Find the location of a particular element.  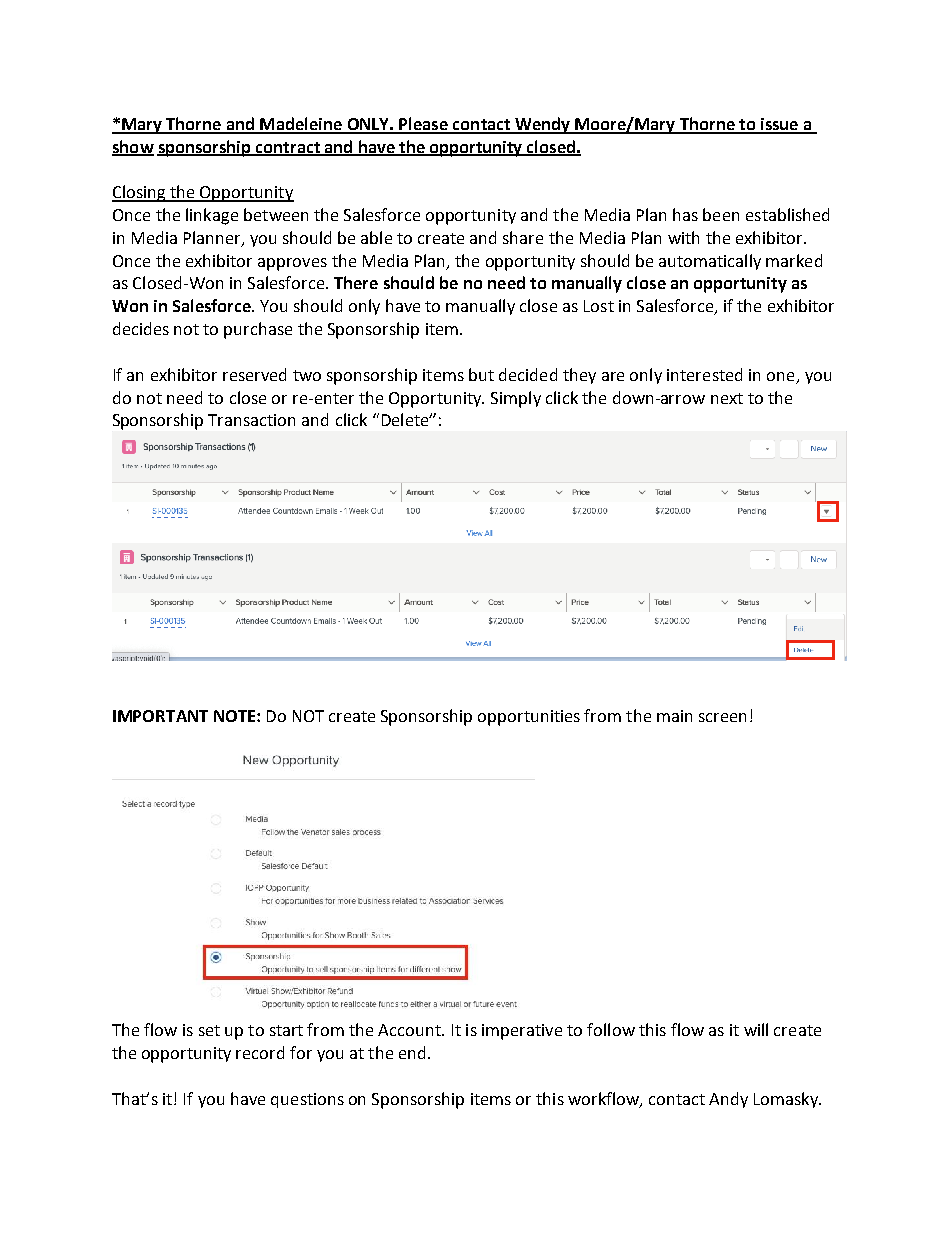

Account is located at coordinates (410, 1030).
